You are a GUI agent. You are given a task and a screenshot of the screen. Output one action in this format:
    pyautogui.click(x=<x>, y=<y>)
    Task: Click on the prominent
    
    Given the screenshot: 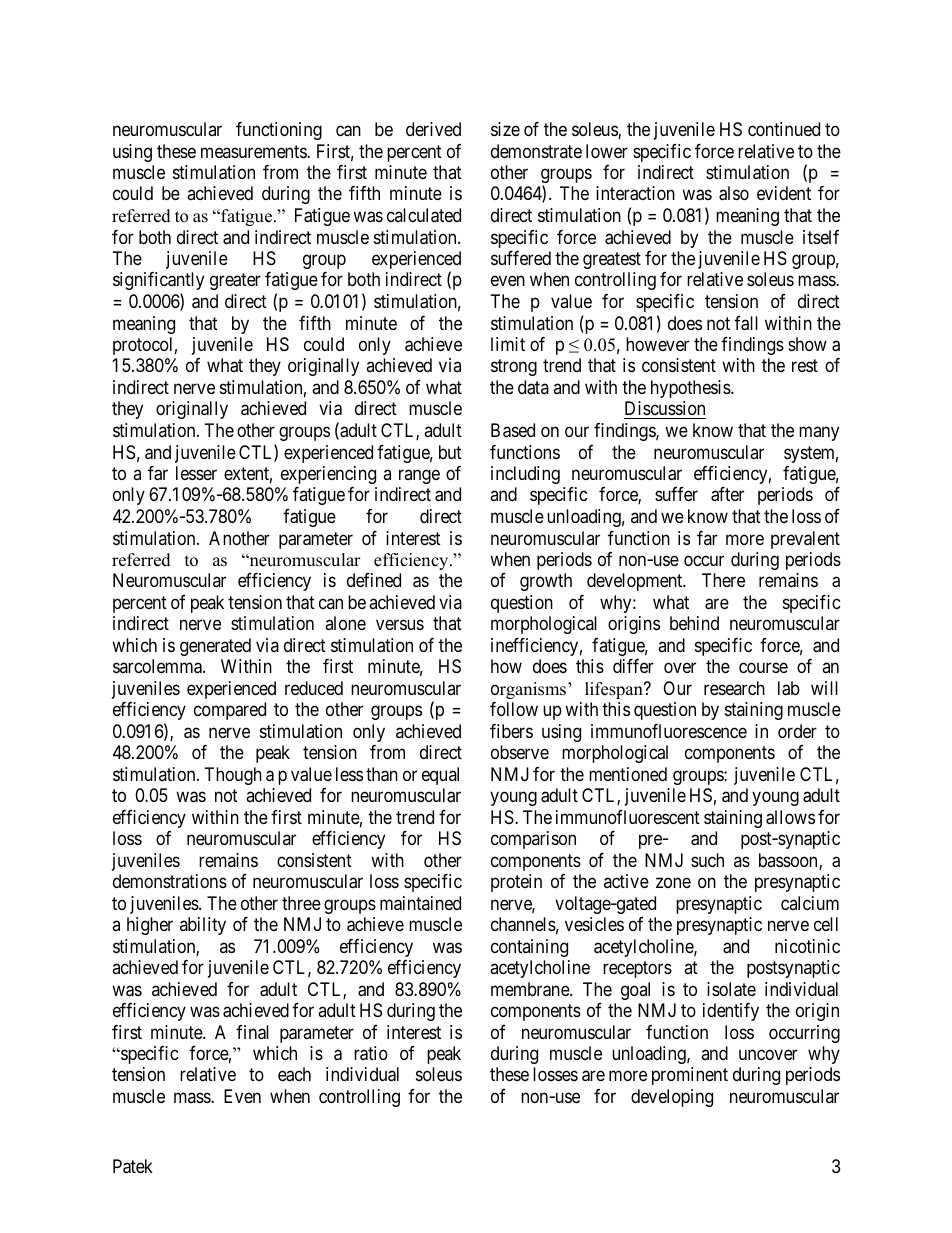 What is the action you would take?
    pyautogui.click(x=690, y=1076)
